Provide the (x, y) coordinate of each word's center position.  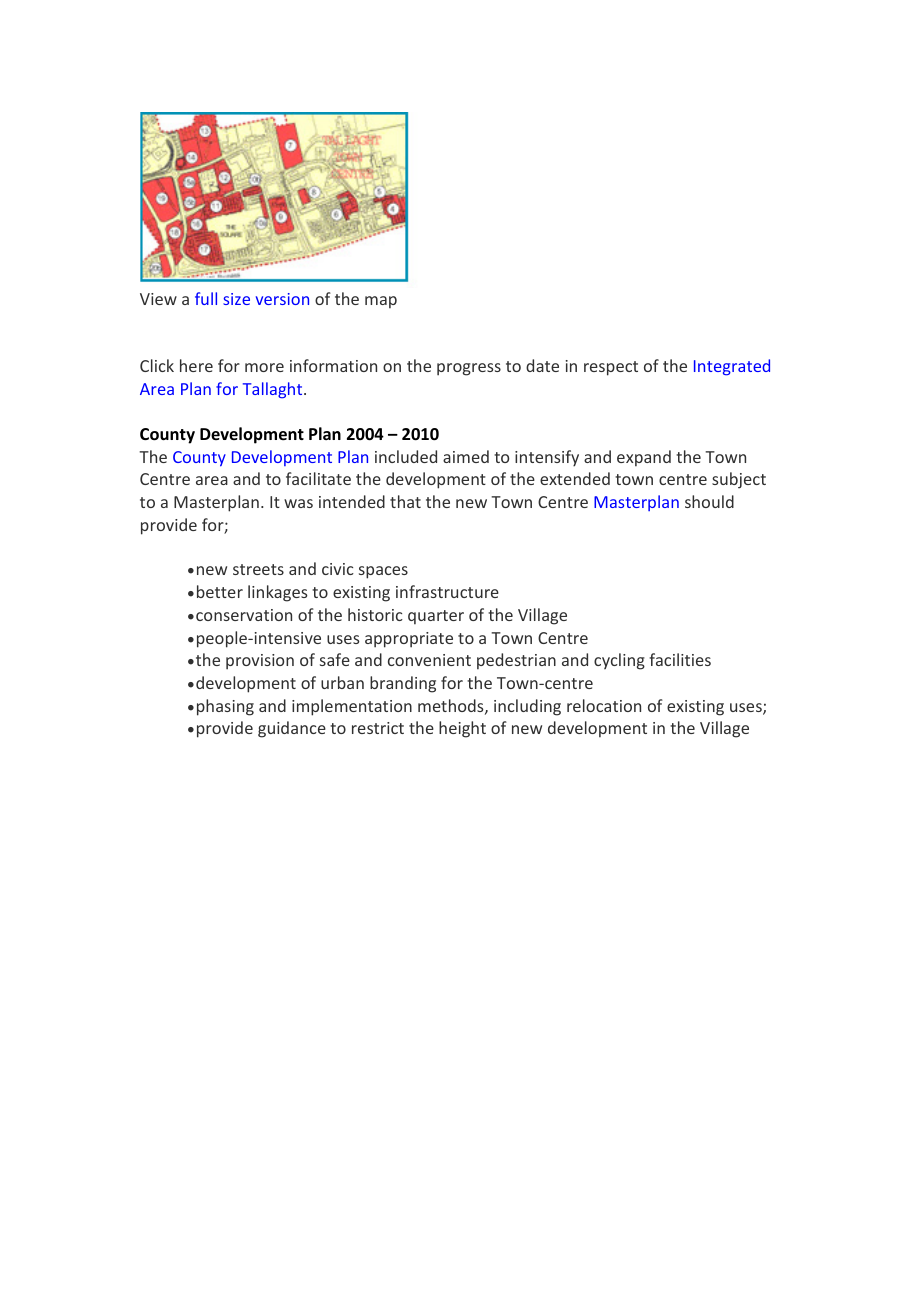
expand (644, 458)
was (298, 503)
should (709, 501)
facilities (680, 659)
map (381, 302)
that (405, 501)
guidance (292, 729)
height (462, 729)
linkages (277, 593)
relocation (604, 705)
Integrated (732, 367)
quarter (436, 617)
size (236, 299)
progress (469, 369)
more (264, 367)
